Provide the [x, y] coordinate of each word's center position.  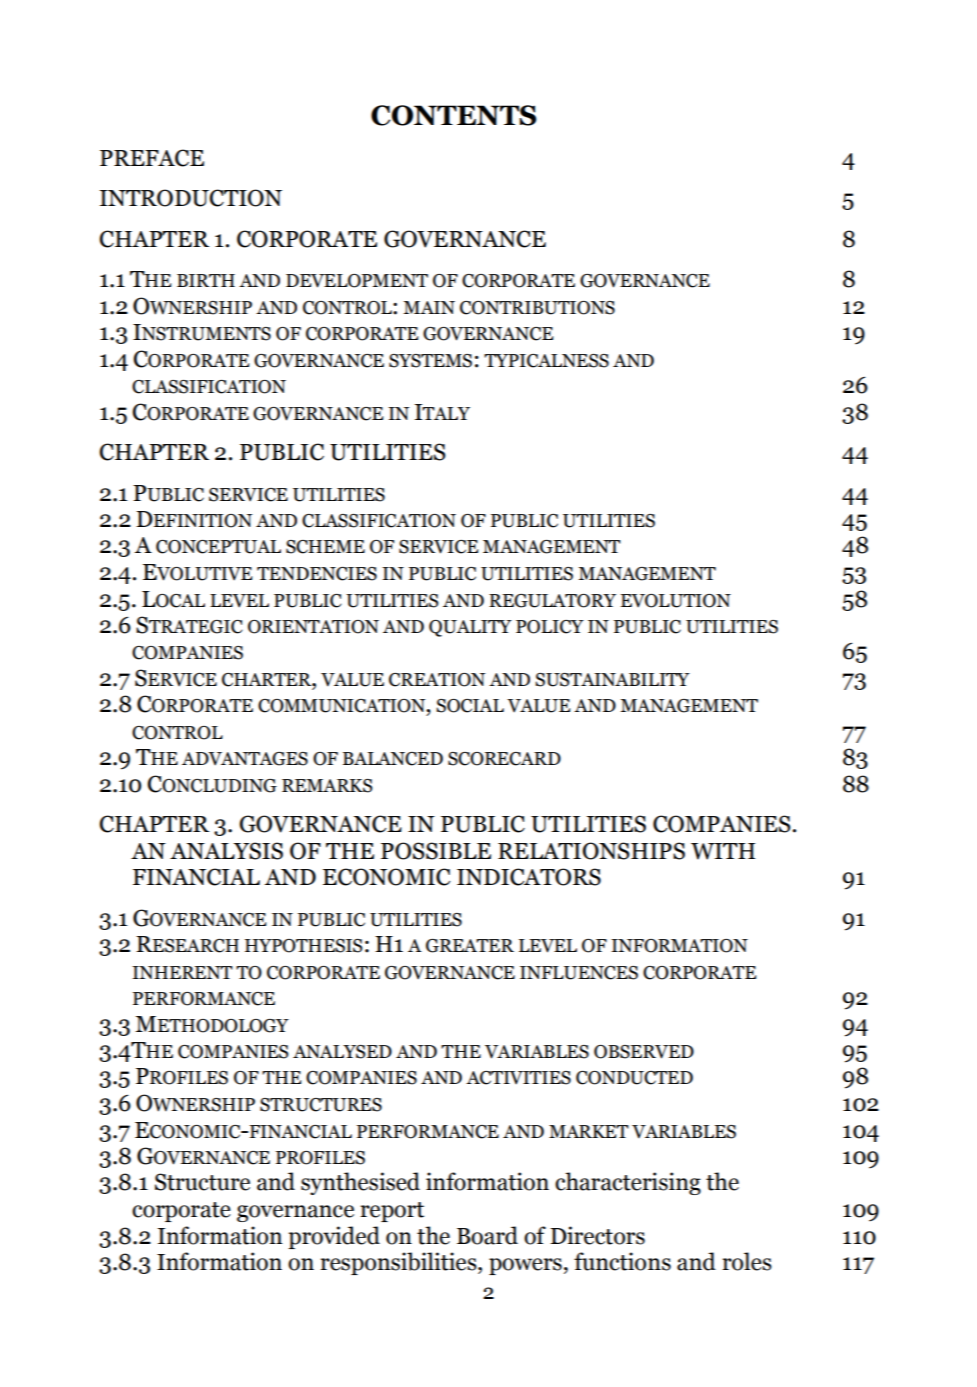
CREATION [437, 680]
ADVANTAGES [245, 759]
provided [334, 1237]
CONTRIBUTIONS [537, 308]
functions [622, 1261]
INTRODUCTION [191, 198]
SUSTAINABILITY [612, 680]
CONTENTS [454, 115]
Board [487, 1235]
